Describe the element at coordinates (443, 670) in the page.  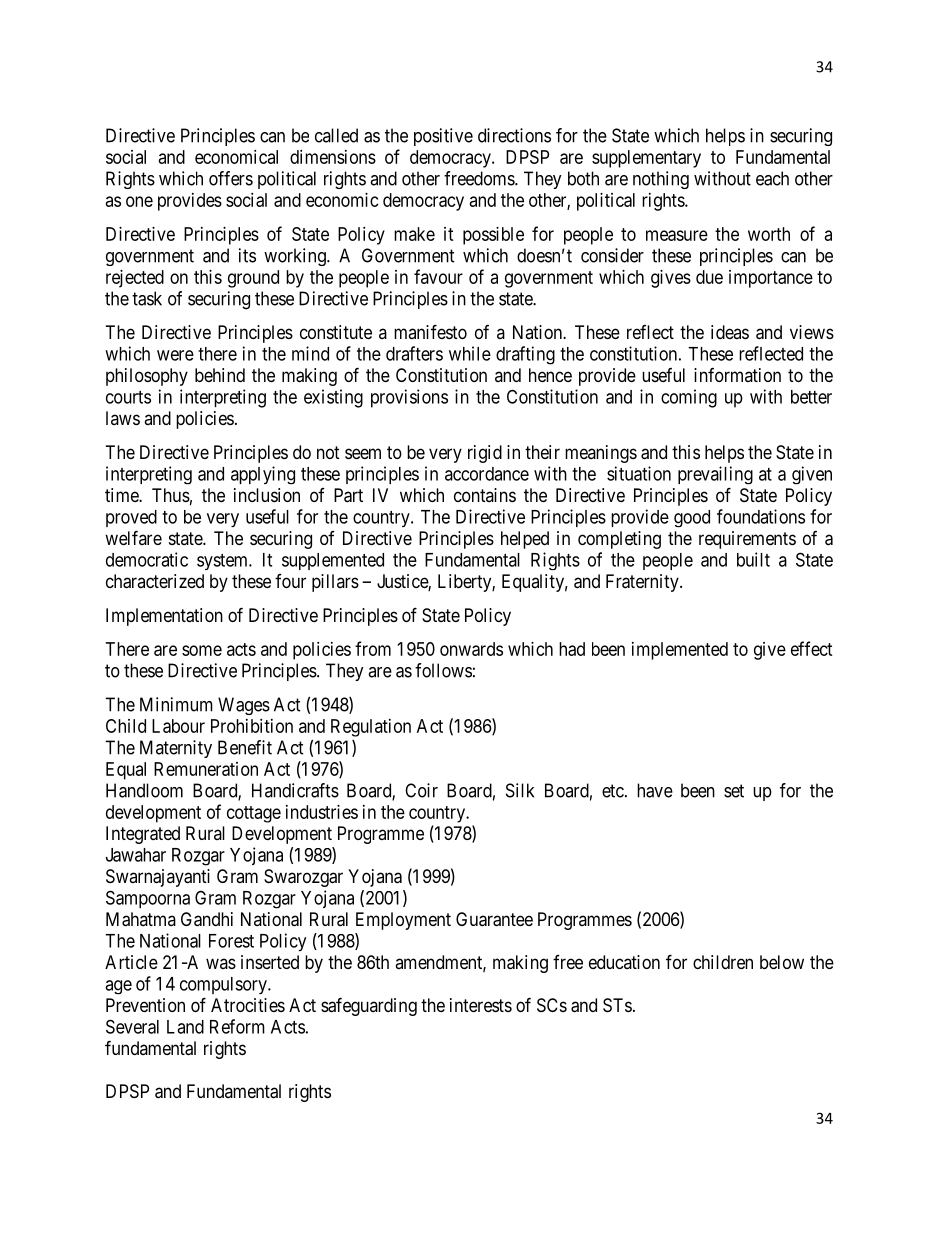
I see `follows` at that location.
